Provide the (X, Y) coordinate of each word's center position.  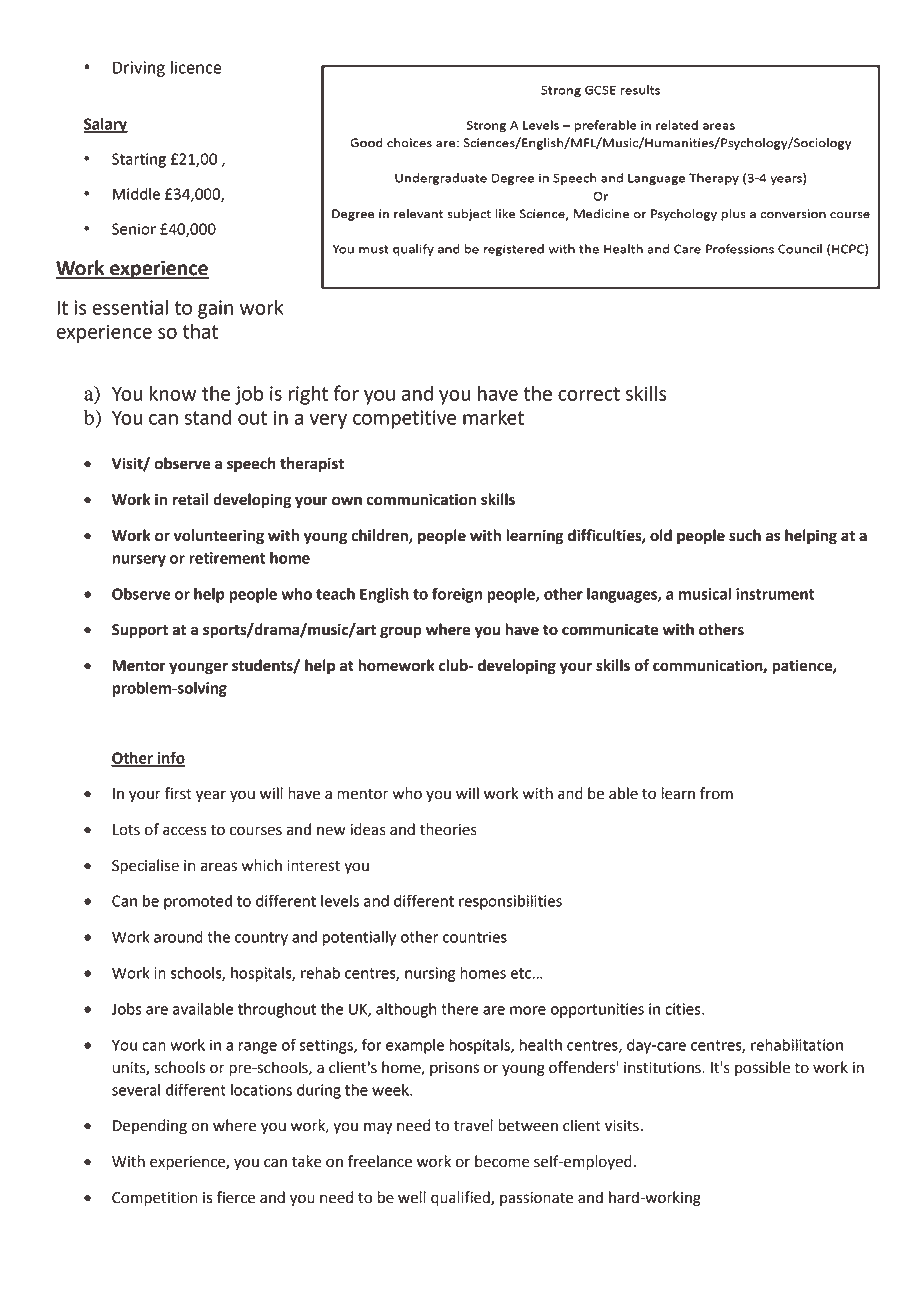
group (401, 632)
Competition (154, 1199)
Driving (139, 69)
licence (196, 67)
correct (589, 394)
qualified (461, 1199)
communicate (610, 629)
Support (140, 631)
